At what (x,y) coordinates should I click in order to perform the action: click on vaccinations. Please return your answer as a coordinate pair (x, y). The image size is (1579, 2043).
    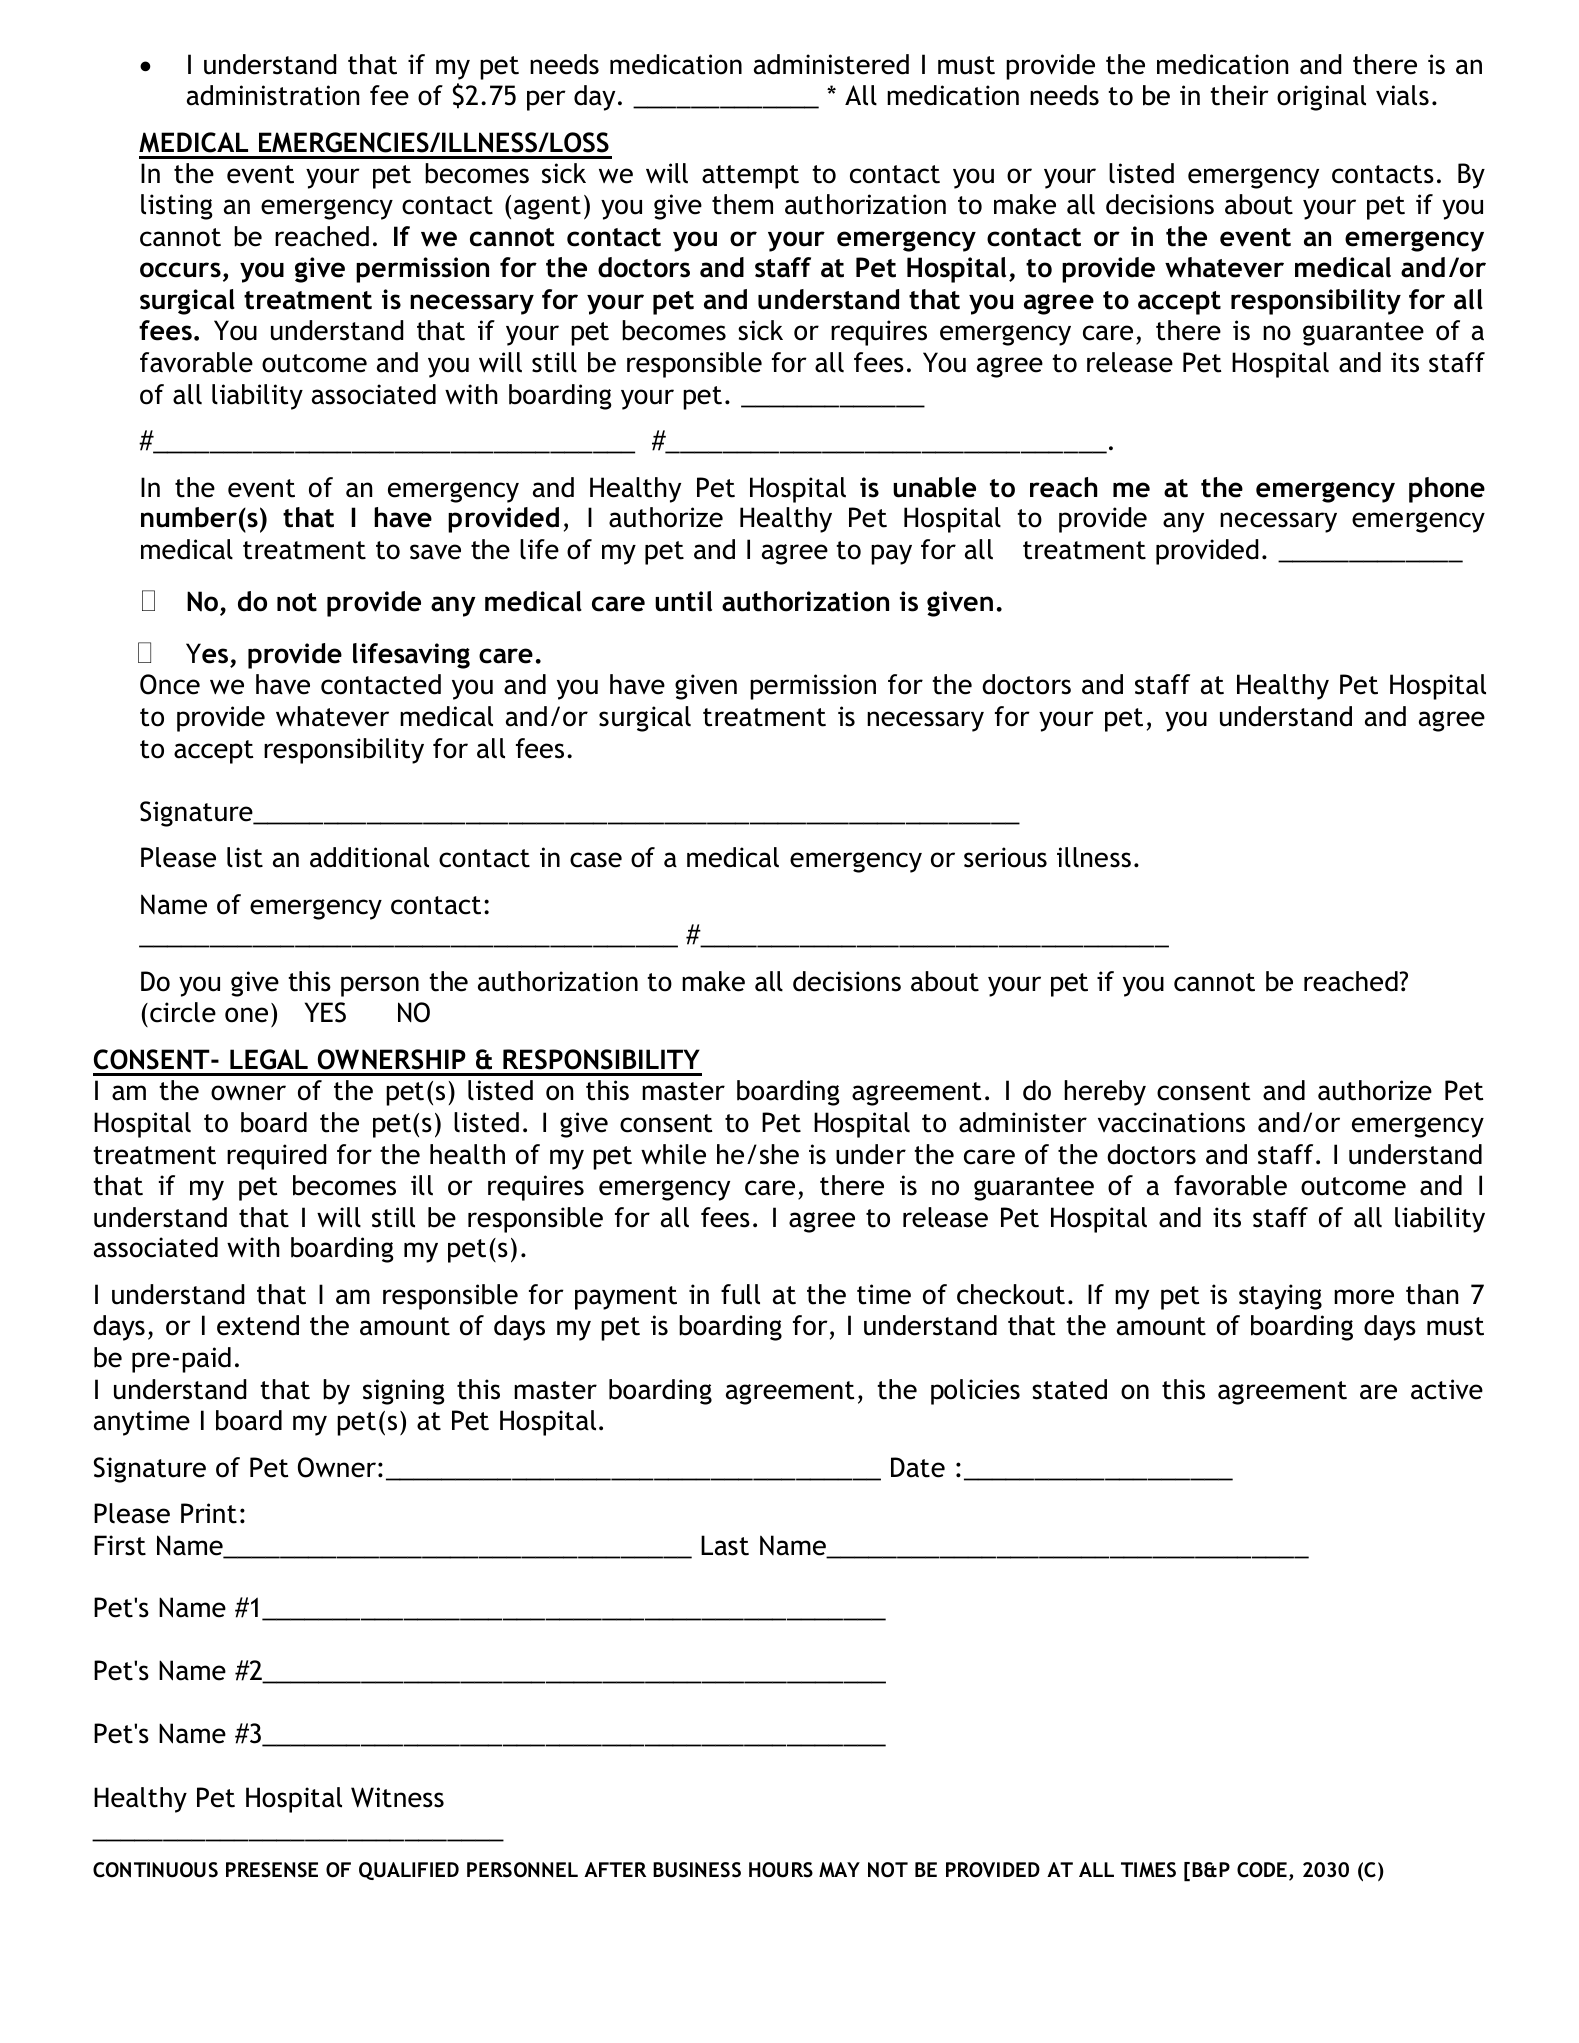
    Looking at the image, I should click on (1171, 1122).
